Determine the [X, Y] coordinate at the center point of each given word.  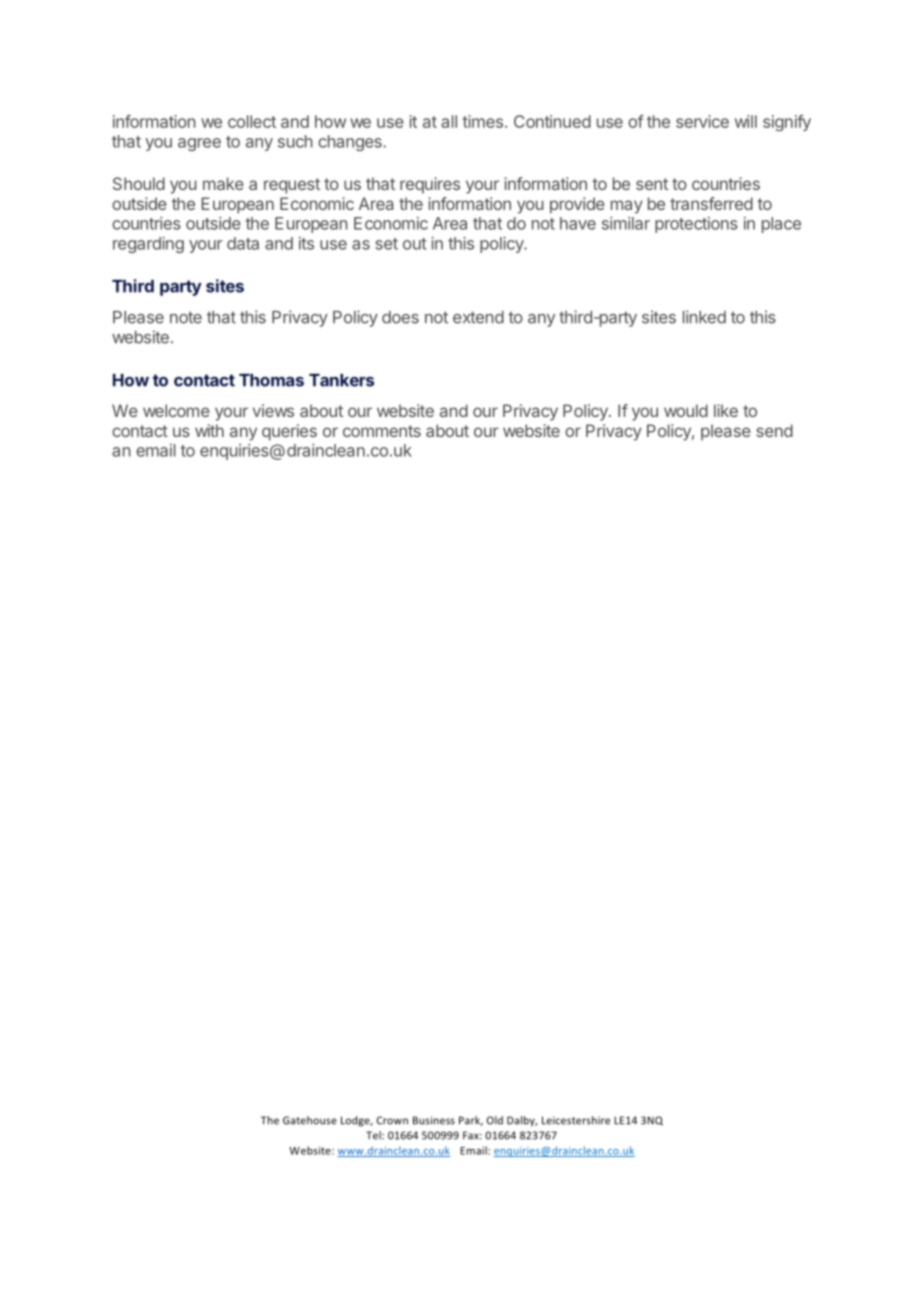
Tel [374, 1135]
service [702, 121]
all [449, 121]
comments [382, 431]
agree [199, 144]
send [774, 430]
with [209, 430]
